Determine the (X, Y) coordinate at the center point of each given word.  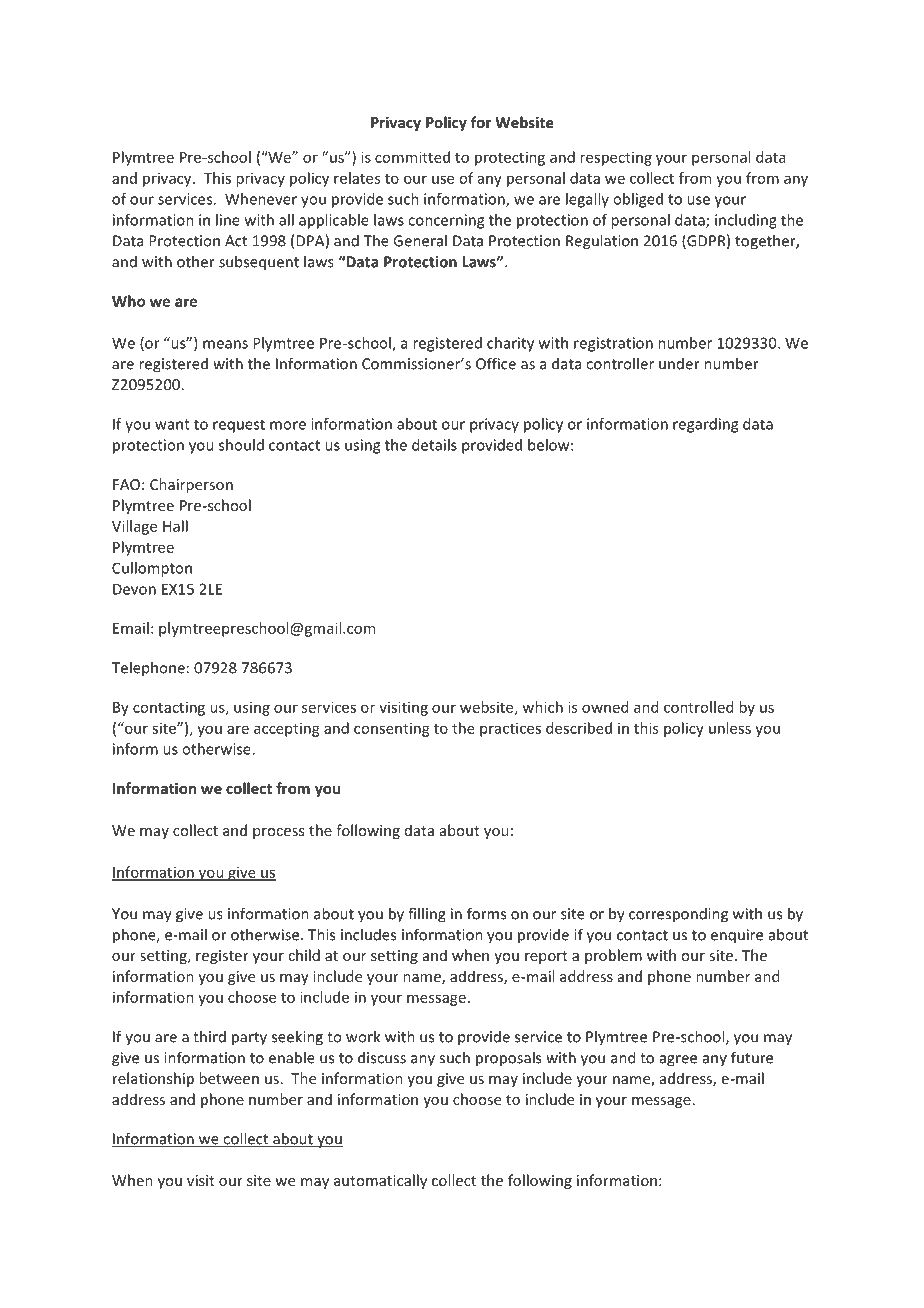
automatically (380, 1181)
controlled (698, 707)
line (228, 220)
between (229, 1078)
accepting (287, 730)
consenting (392, 730)
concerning (446, 221)
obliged (638, 200)
